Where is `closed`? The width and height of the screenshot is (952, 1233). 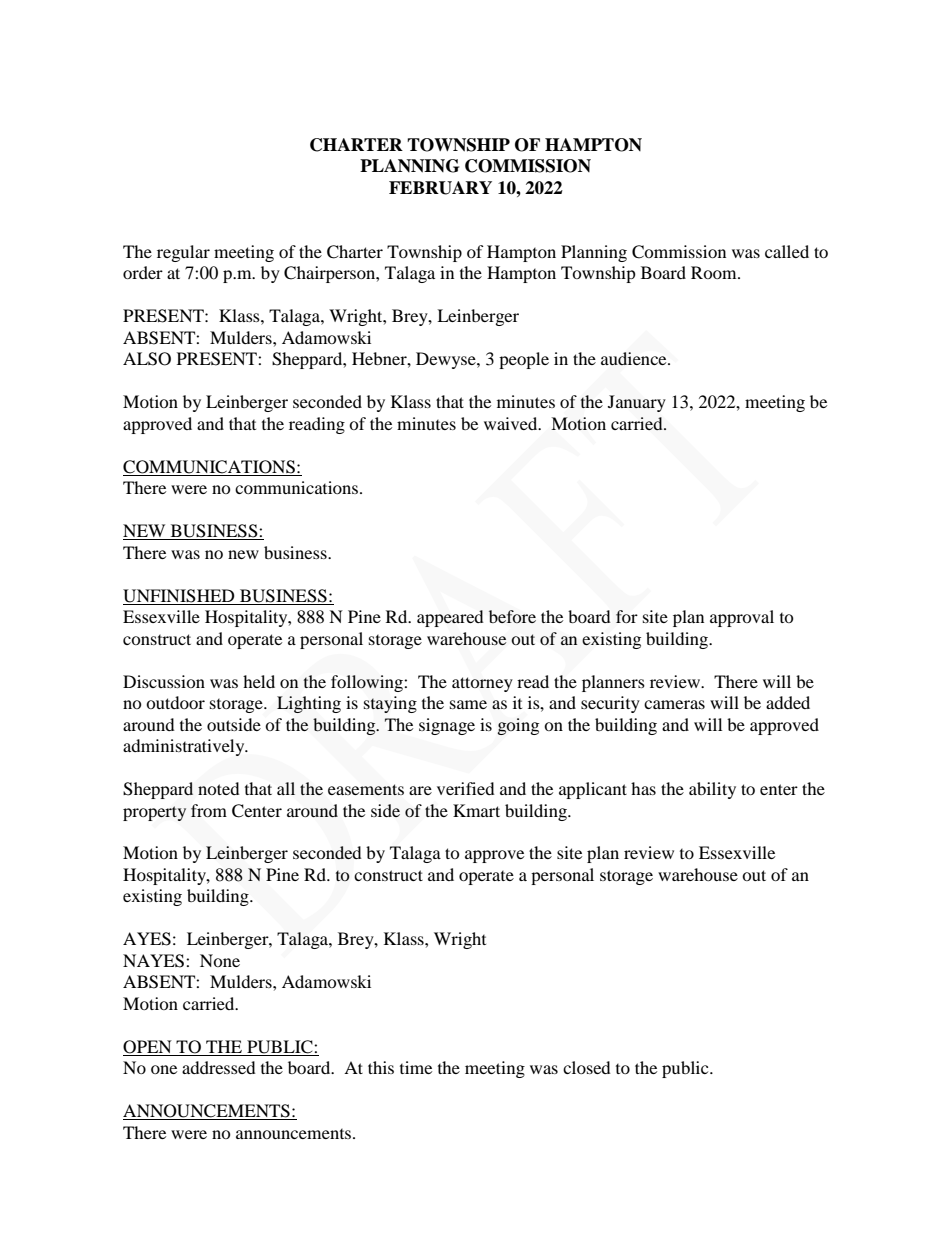
closed is located at coordinates (587, 1067).
